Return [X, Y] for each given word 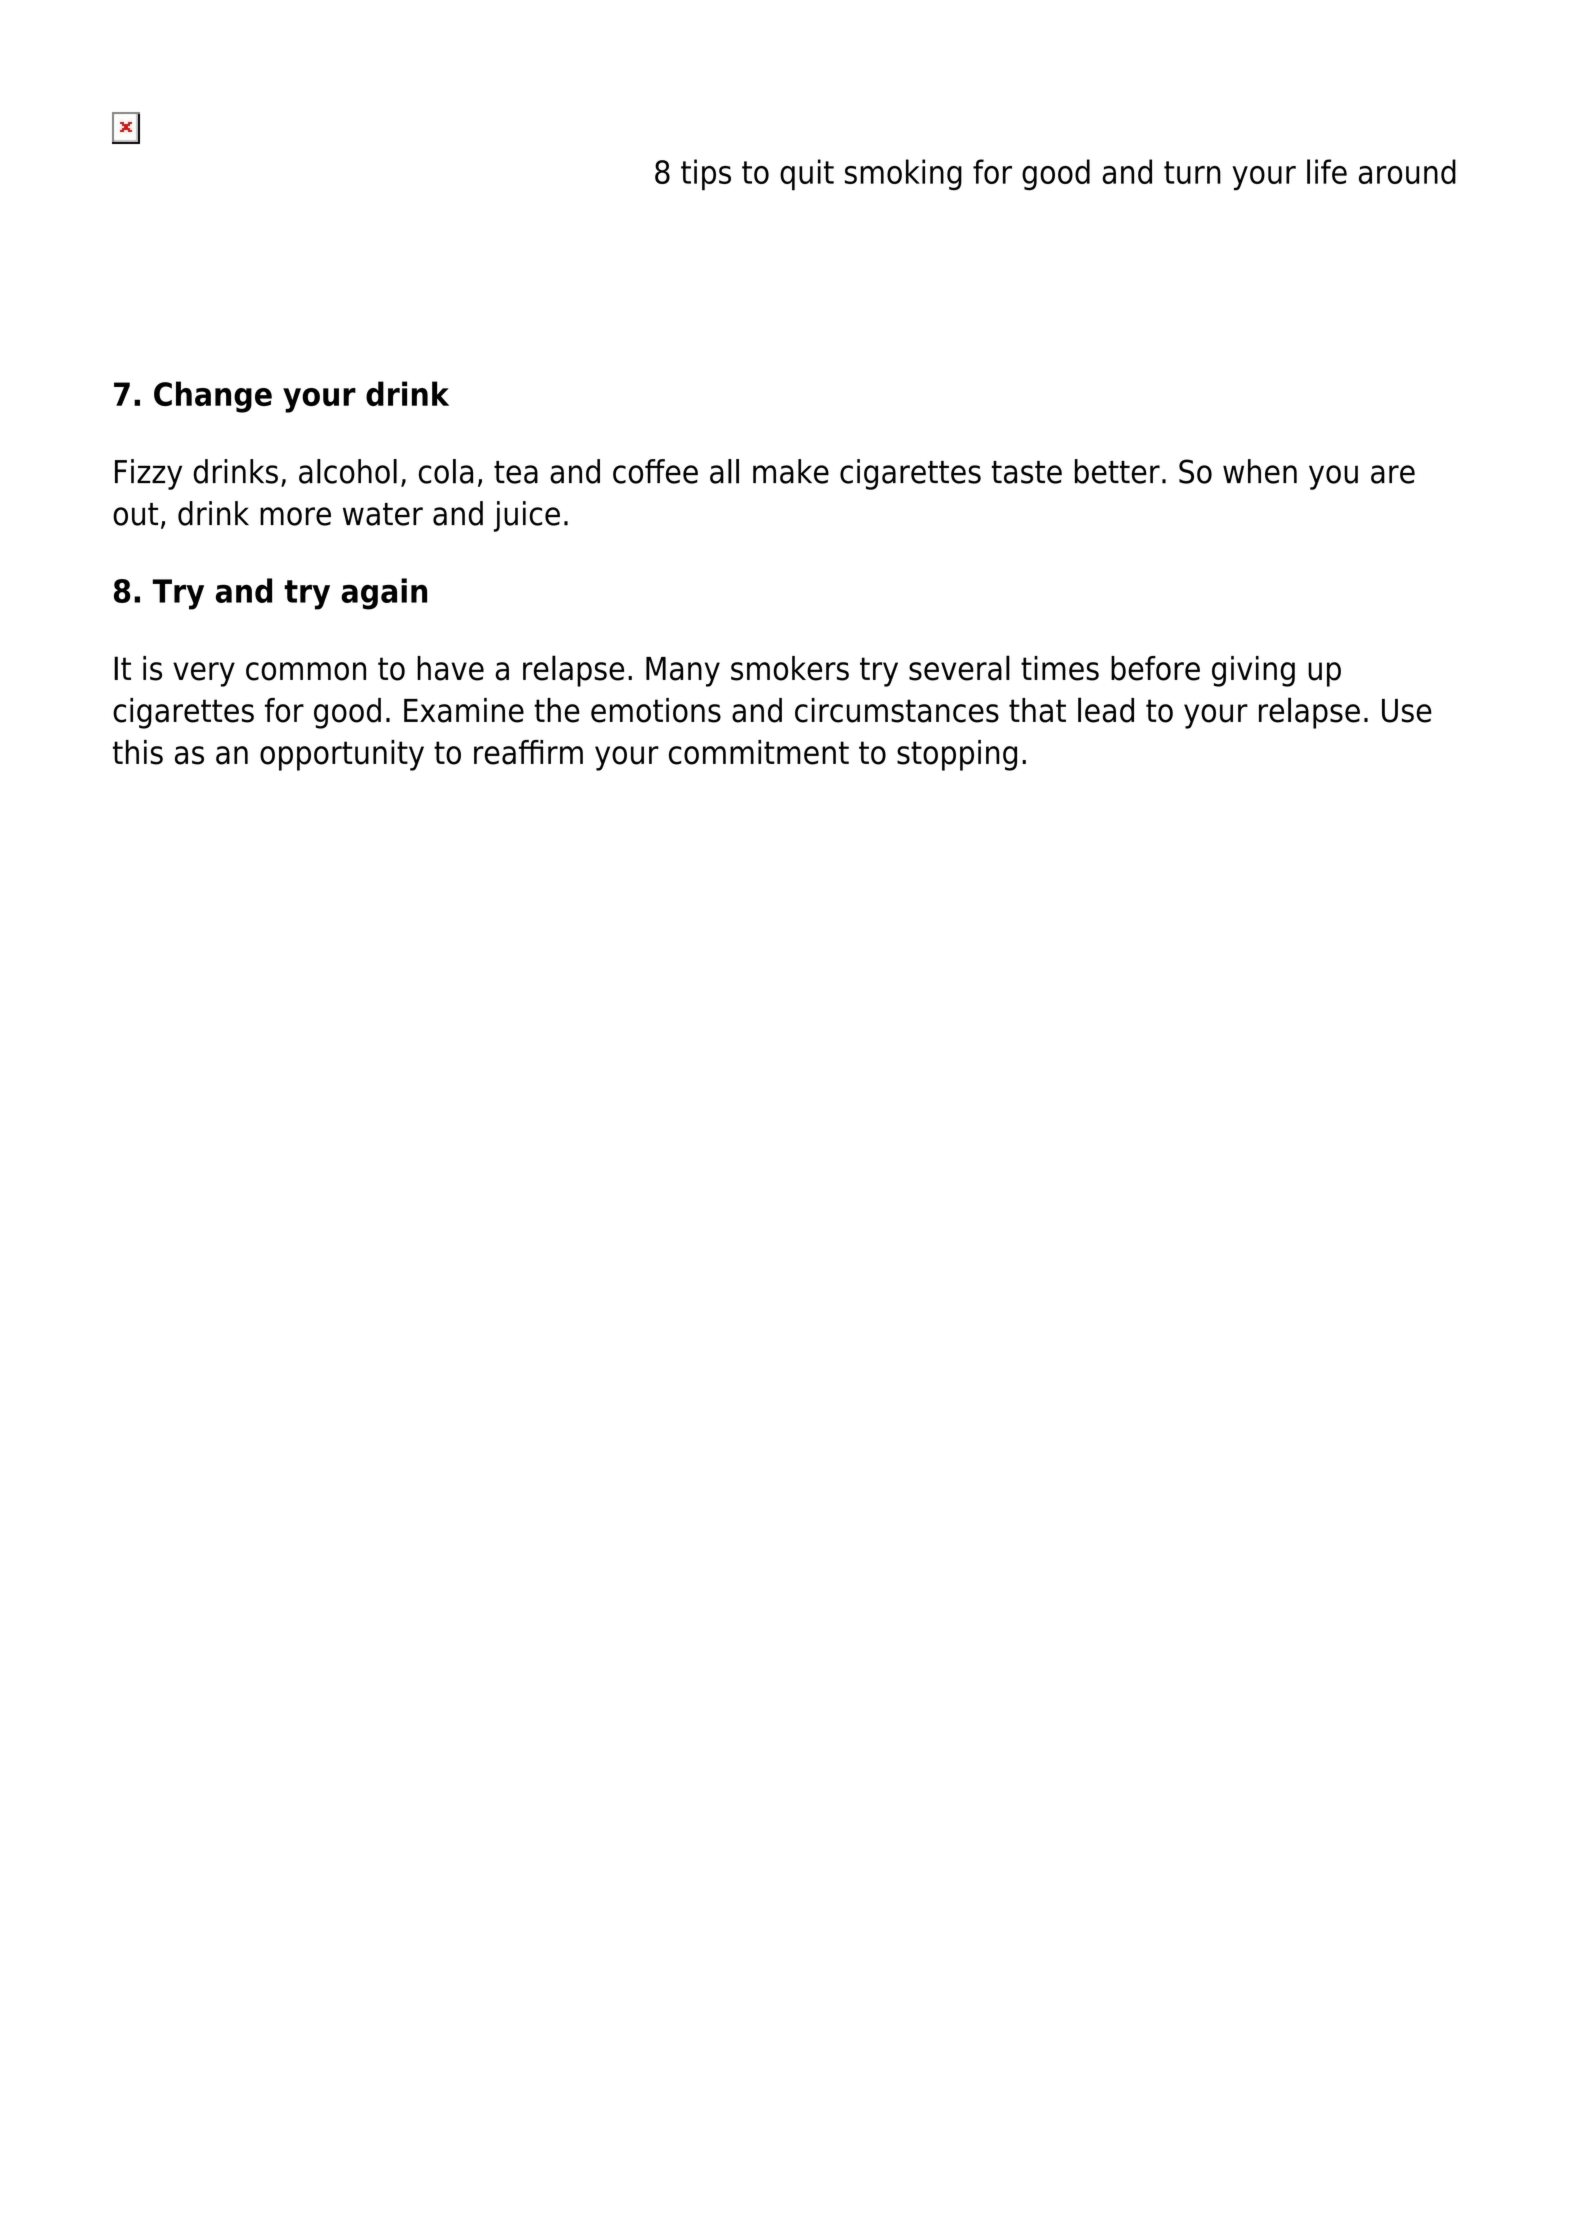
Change [213, 397]
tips [706, 175]
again [384, 594]
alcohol [348, 471]
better [1117, 471]
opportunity [342, 755]
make [791, 471]
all [724, 471]
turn [1192, 172]
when [1260, 471]
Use [1407, 711]
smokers [790, 668]
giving [1253, 671]
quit [807, 175]
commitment [759, 752]
